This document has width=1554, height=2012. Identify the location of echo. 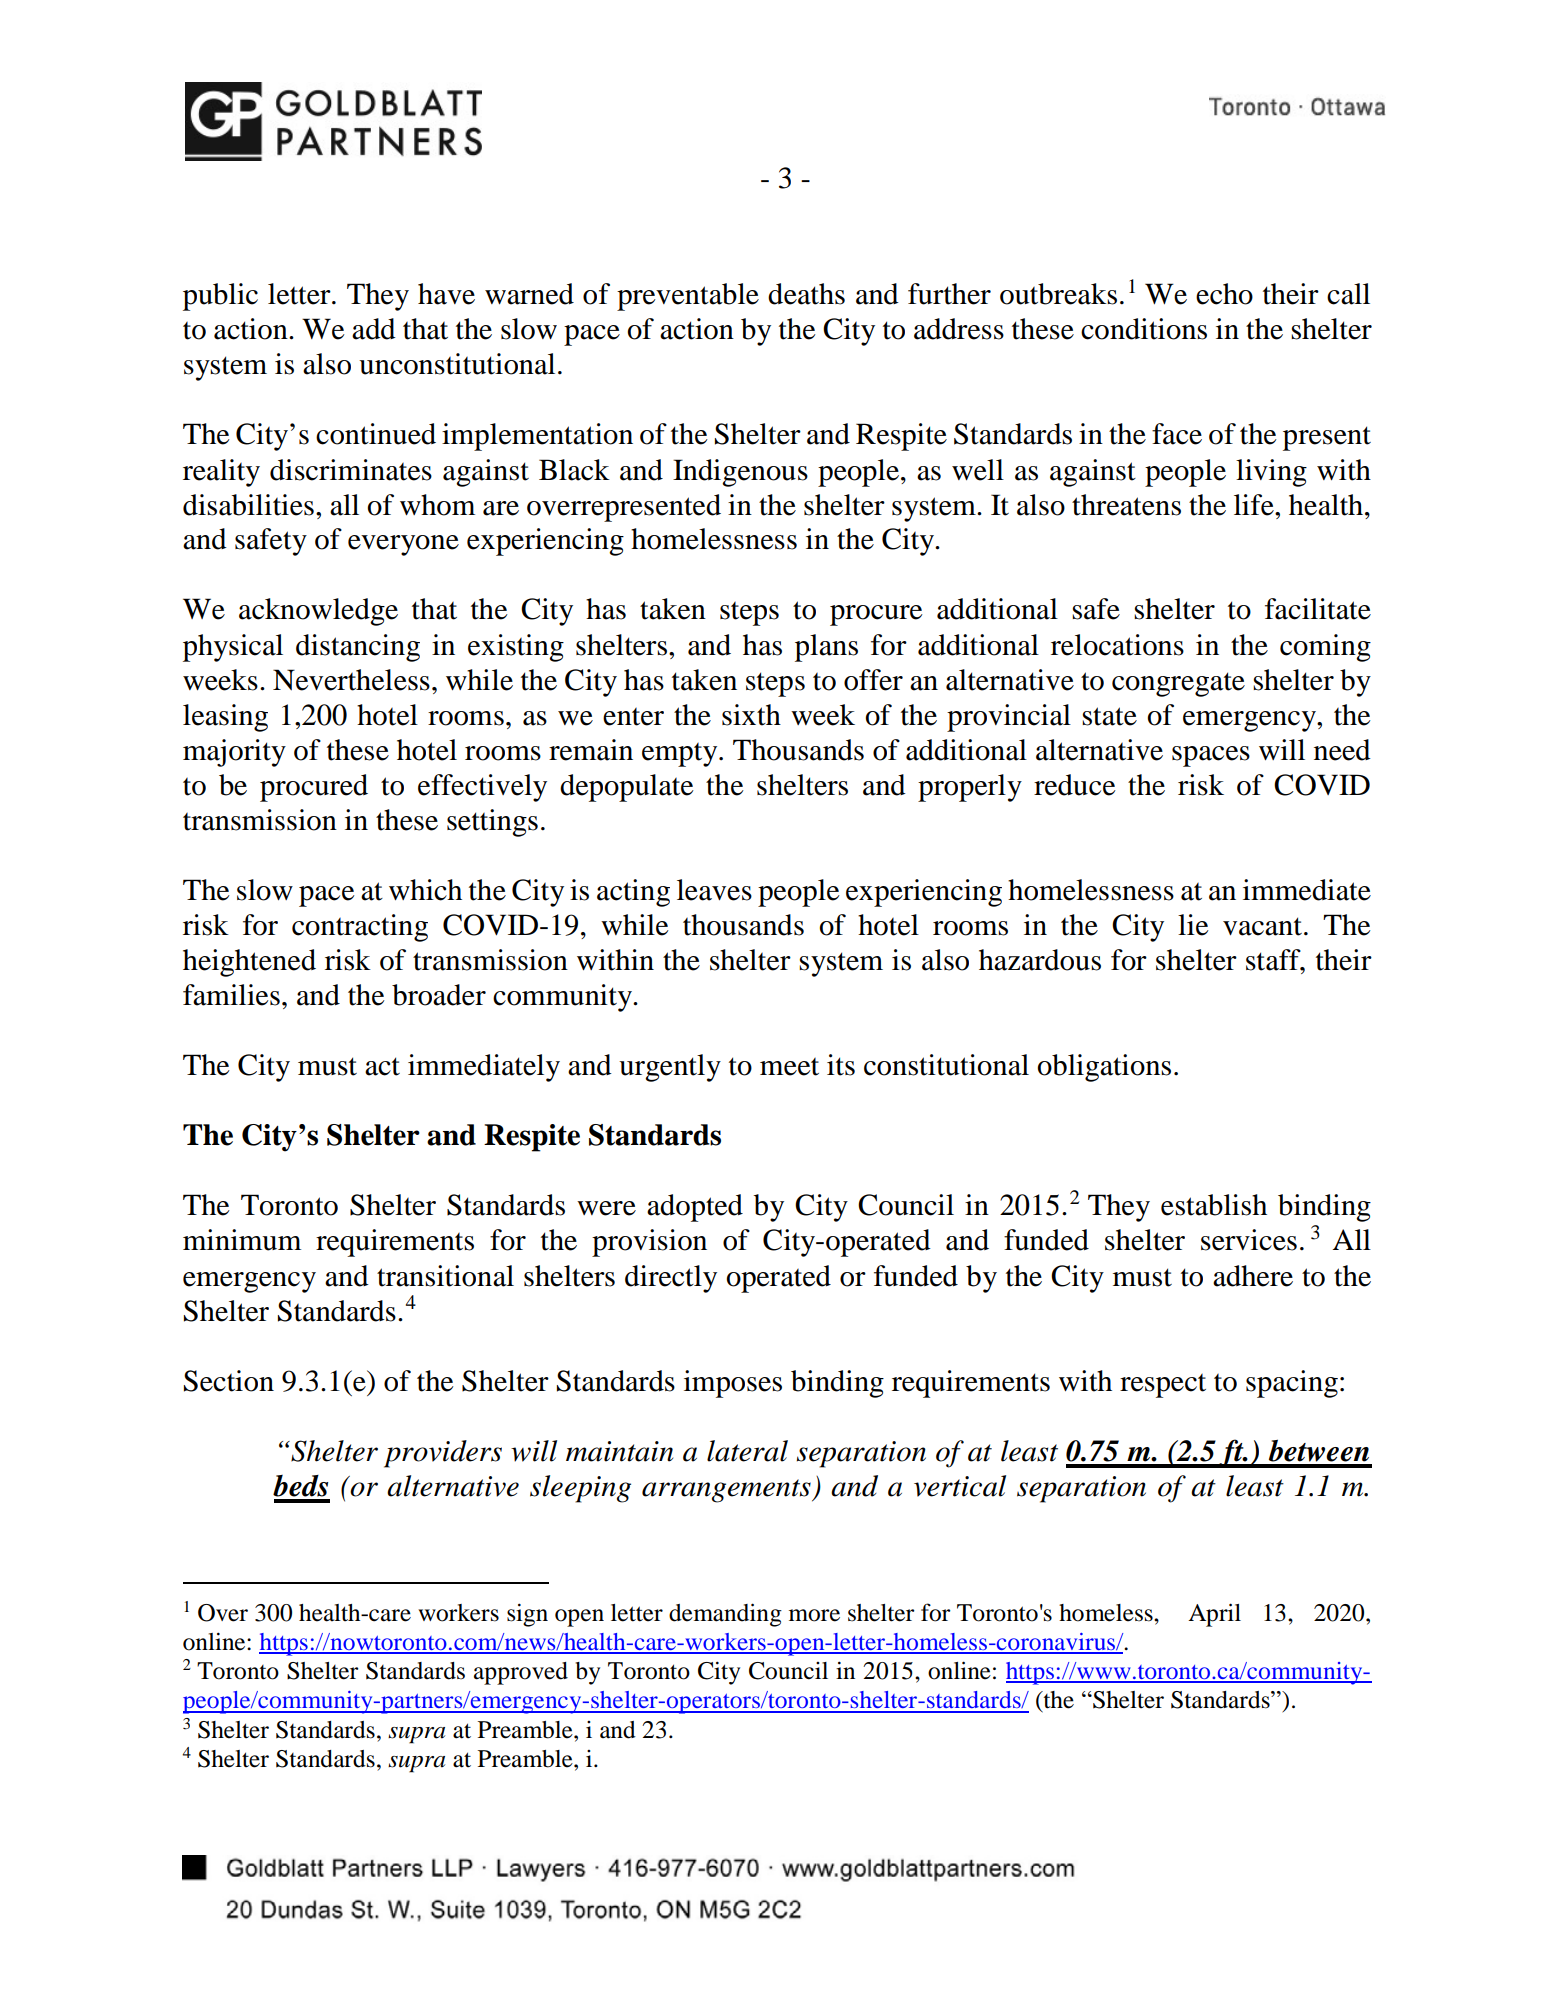
(1224, 294).
